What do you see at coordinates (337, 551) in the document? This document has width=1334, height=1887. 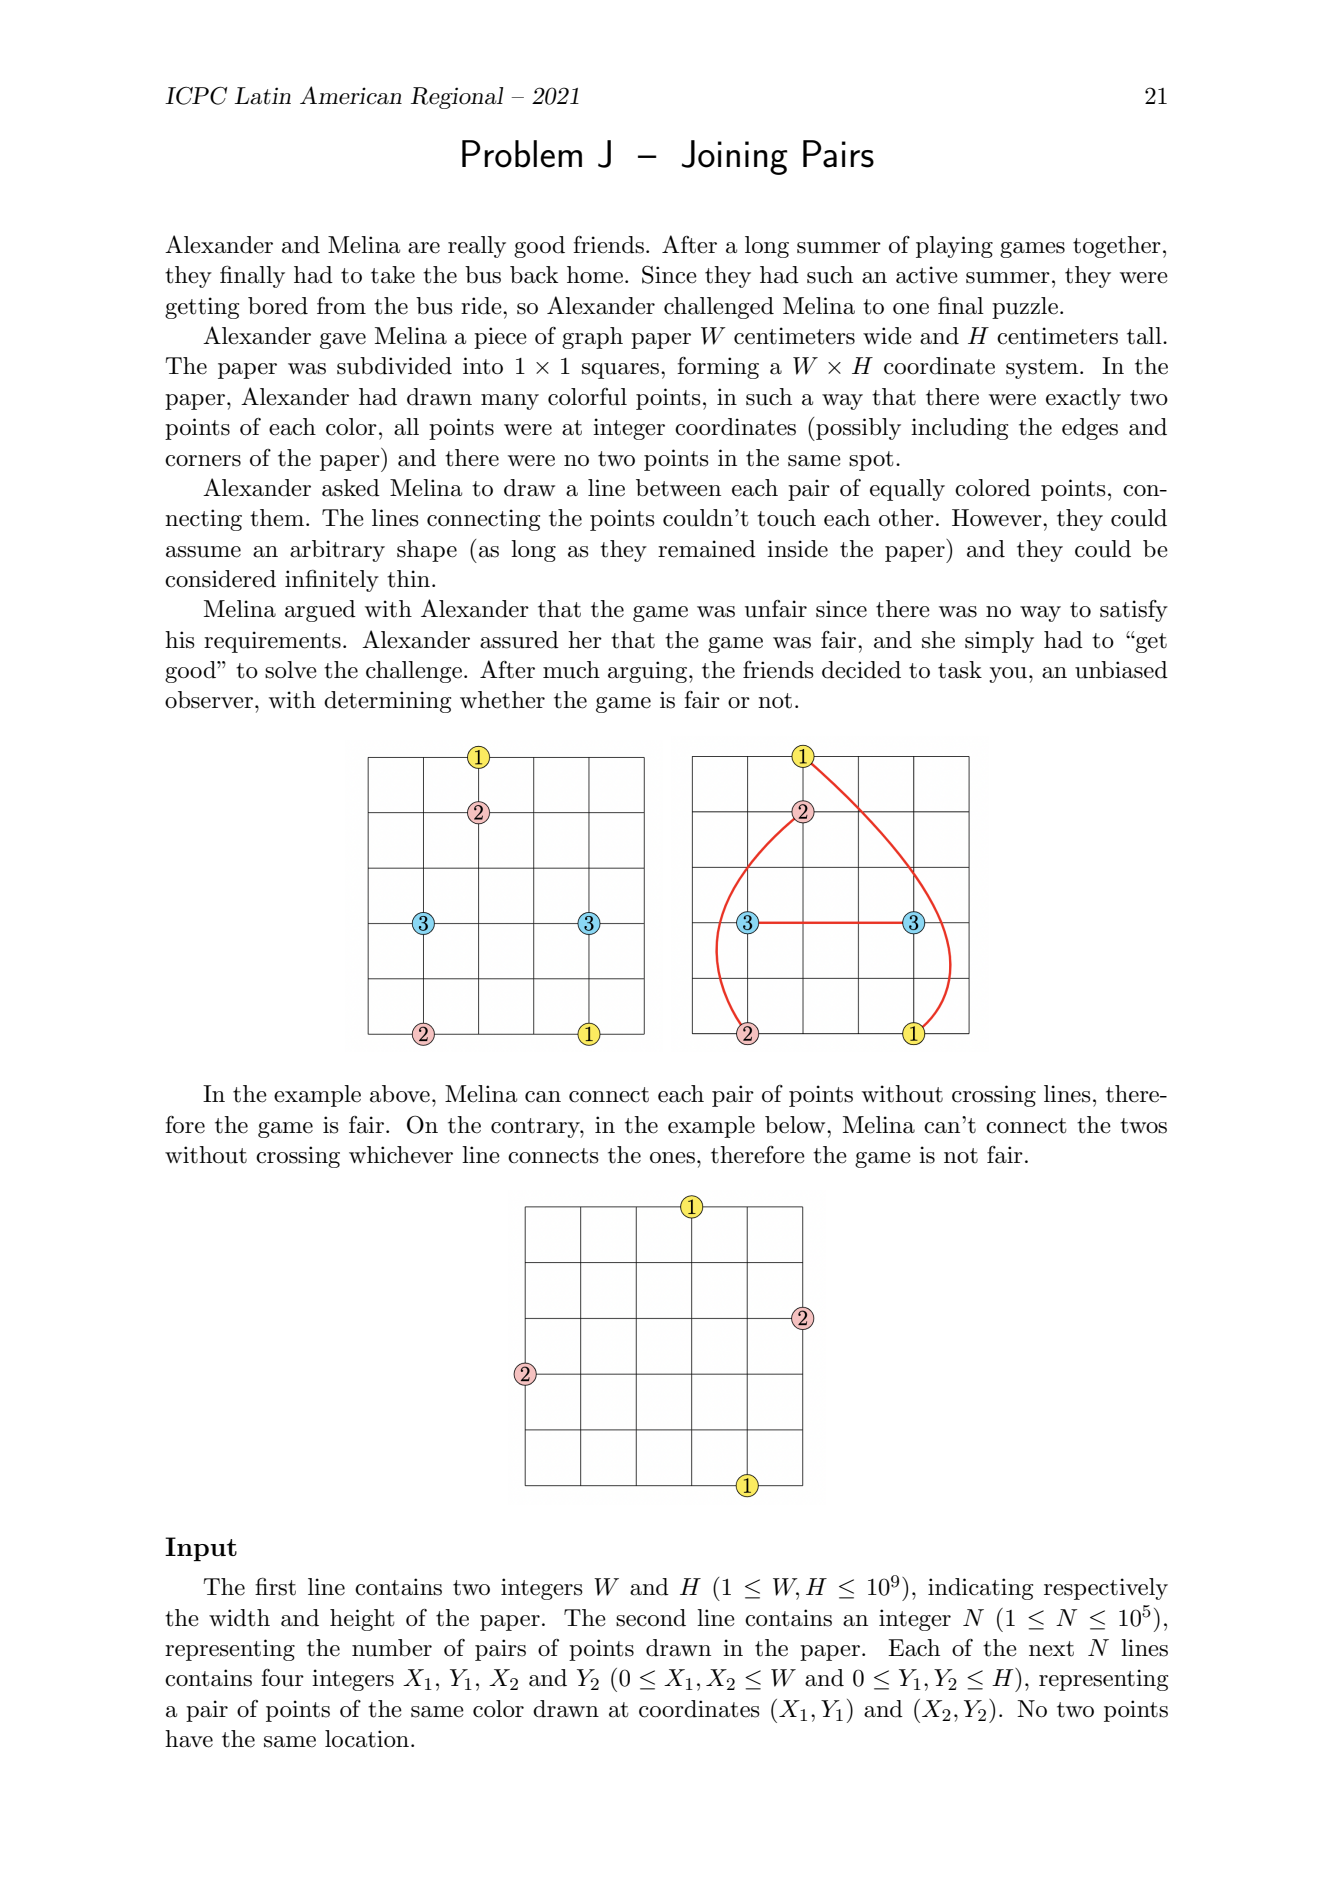 I see `arbitrary` at bounding box center [337, 551].
